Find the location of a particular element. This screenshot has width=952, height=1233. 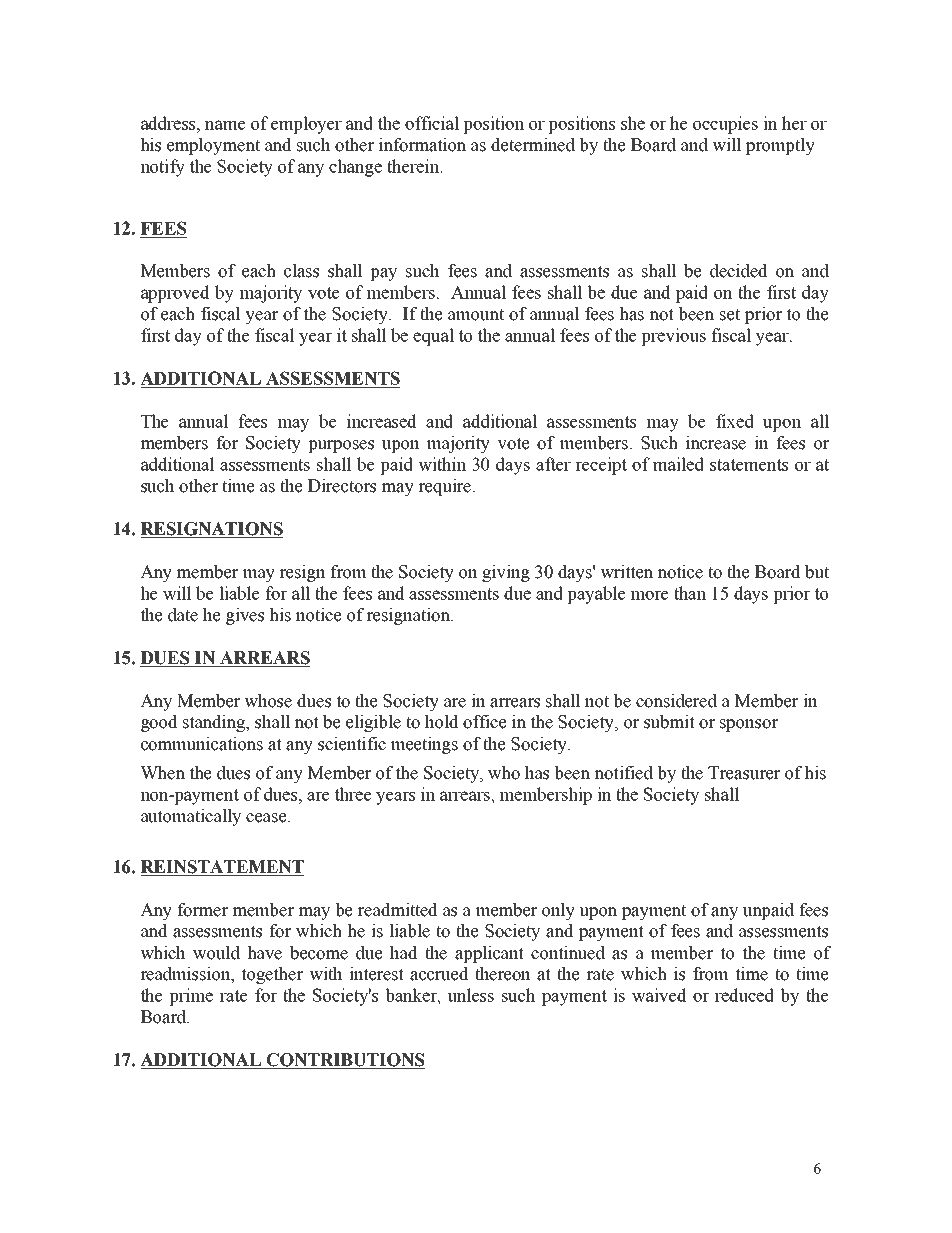

previous is located at coordinates (673, 337).
